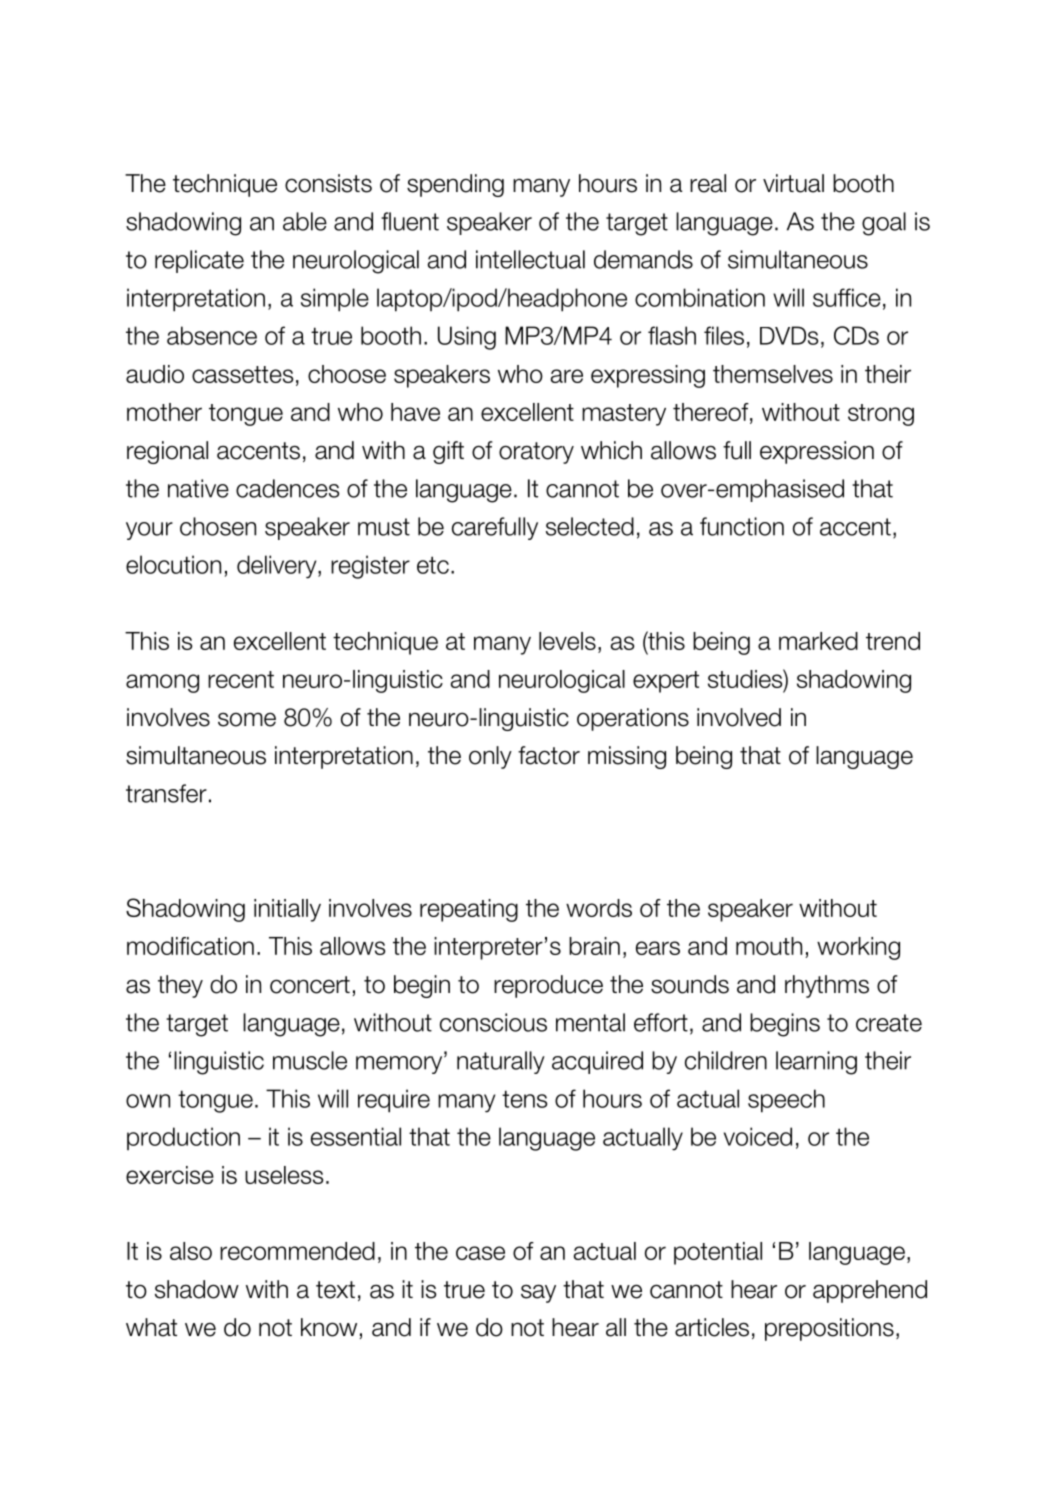  What do you see at coordinates (793, 183) in the screenshot?
I see `virtual` at bounding box center [793, 183].
